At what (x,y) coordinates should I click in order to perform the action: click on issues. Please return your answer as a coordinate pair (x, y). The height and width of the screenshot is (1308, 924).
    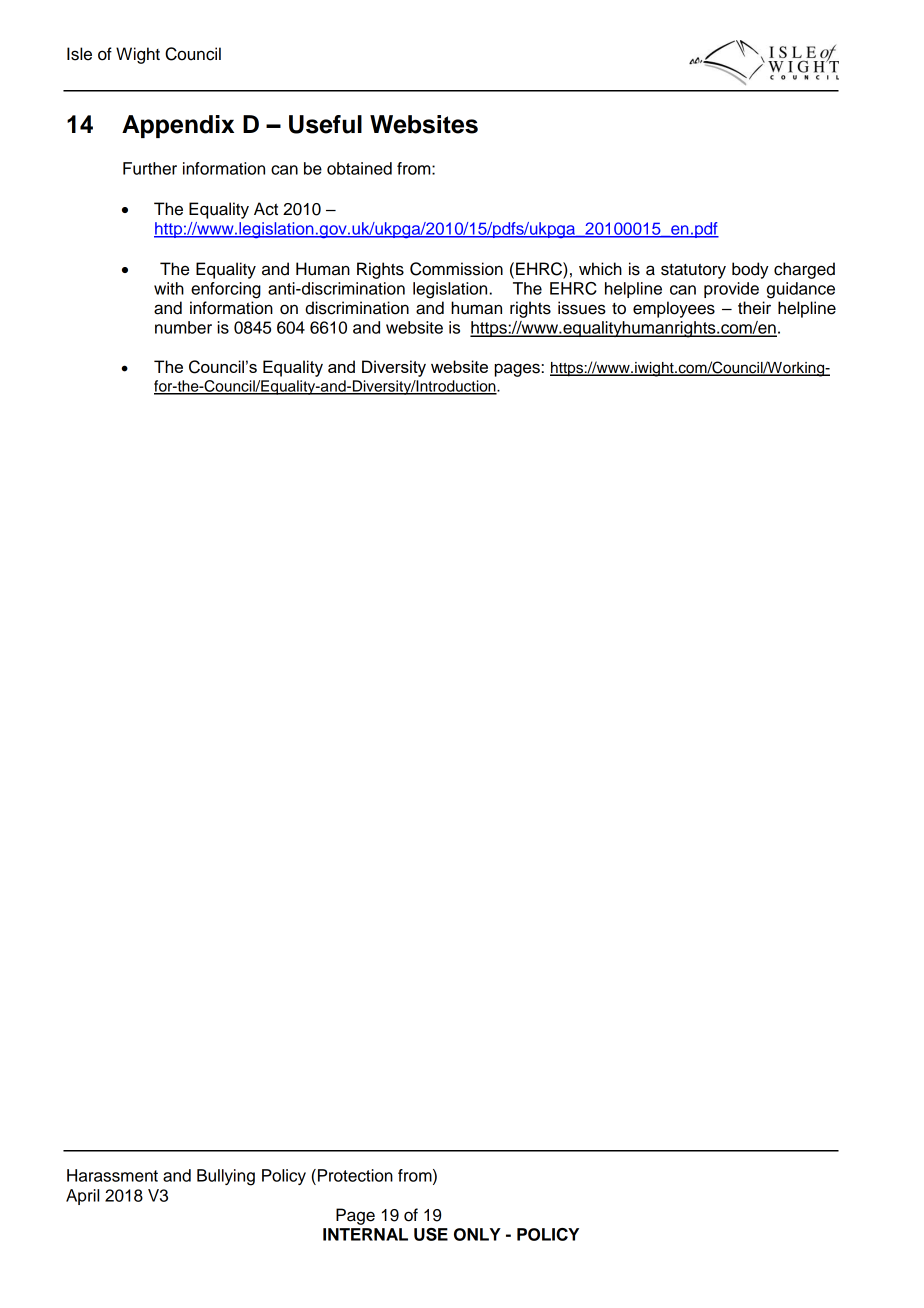
    Looking at the image, I should click on (582, 308).
